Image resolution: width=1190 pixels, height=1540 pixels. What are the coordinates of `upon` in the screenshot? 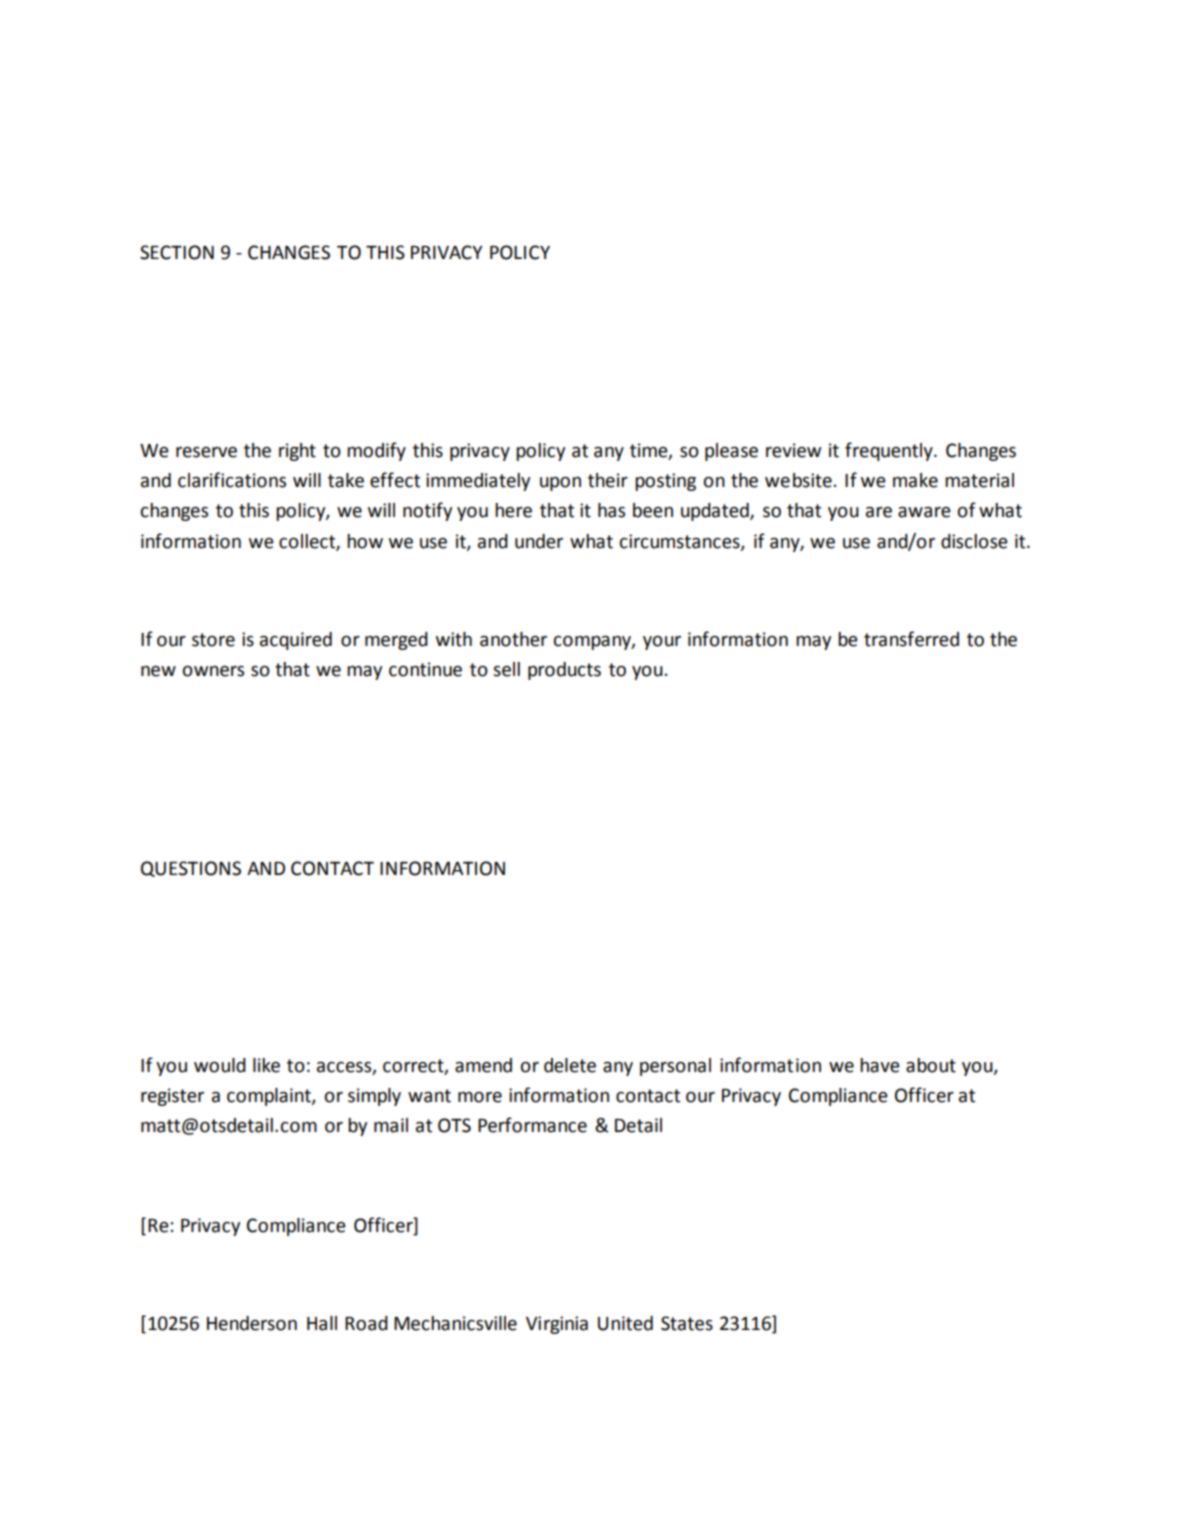 It's located at (560, 484).
